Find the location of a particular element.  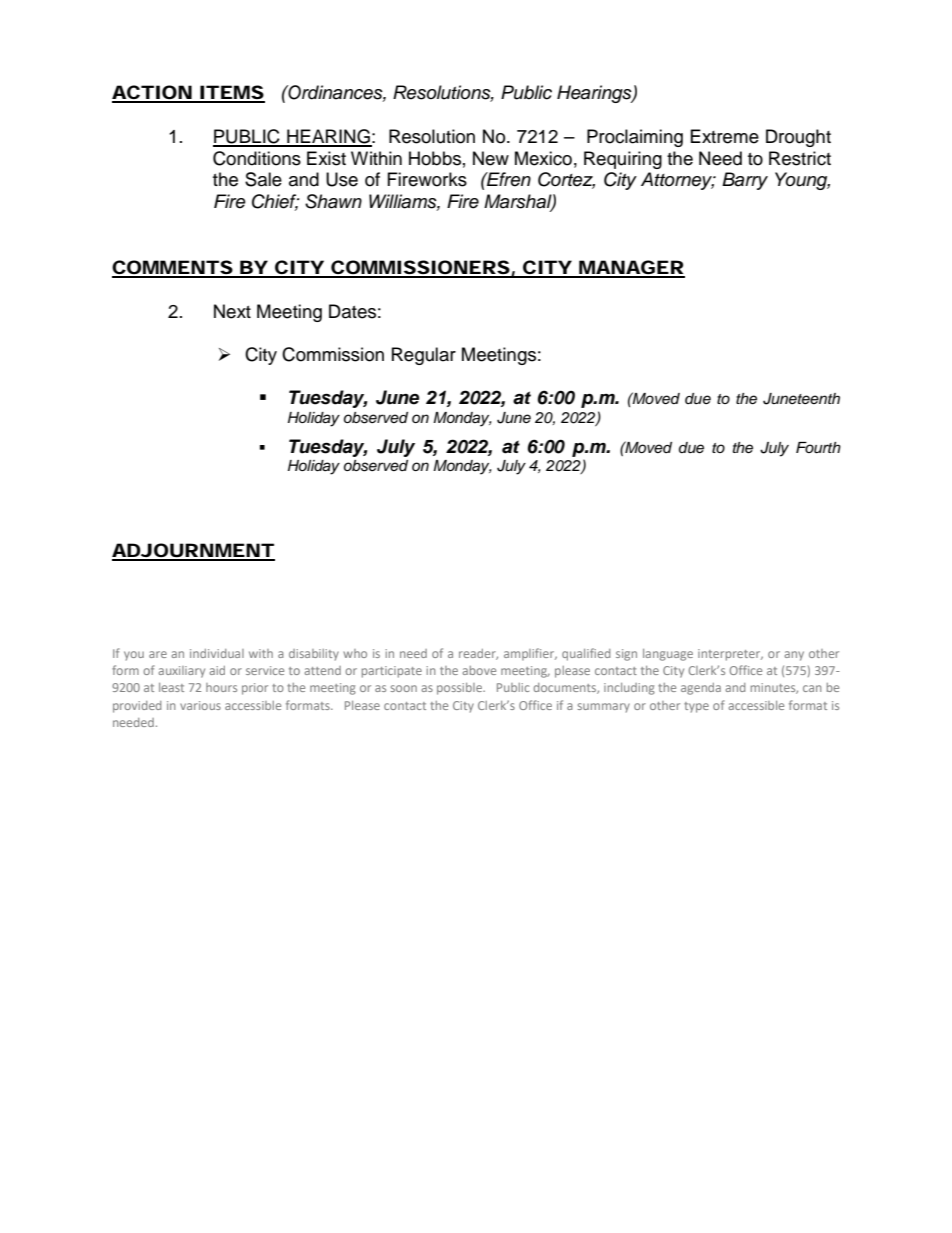

any is located at coordinates (794, 656).
